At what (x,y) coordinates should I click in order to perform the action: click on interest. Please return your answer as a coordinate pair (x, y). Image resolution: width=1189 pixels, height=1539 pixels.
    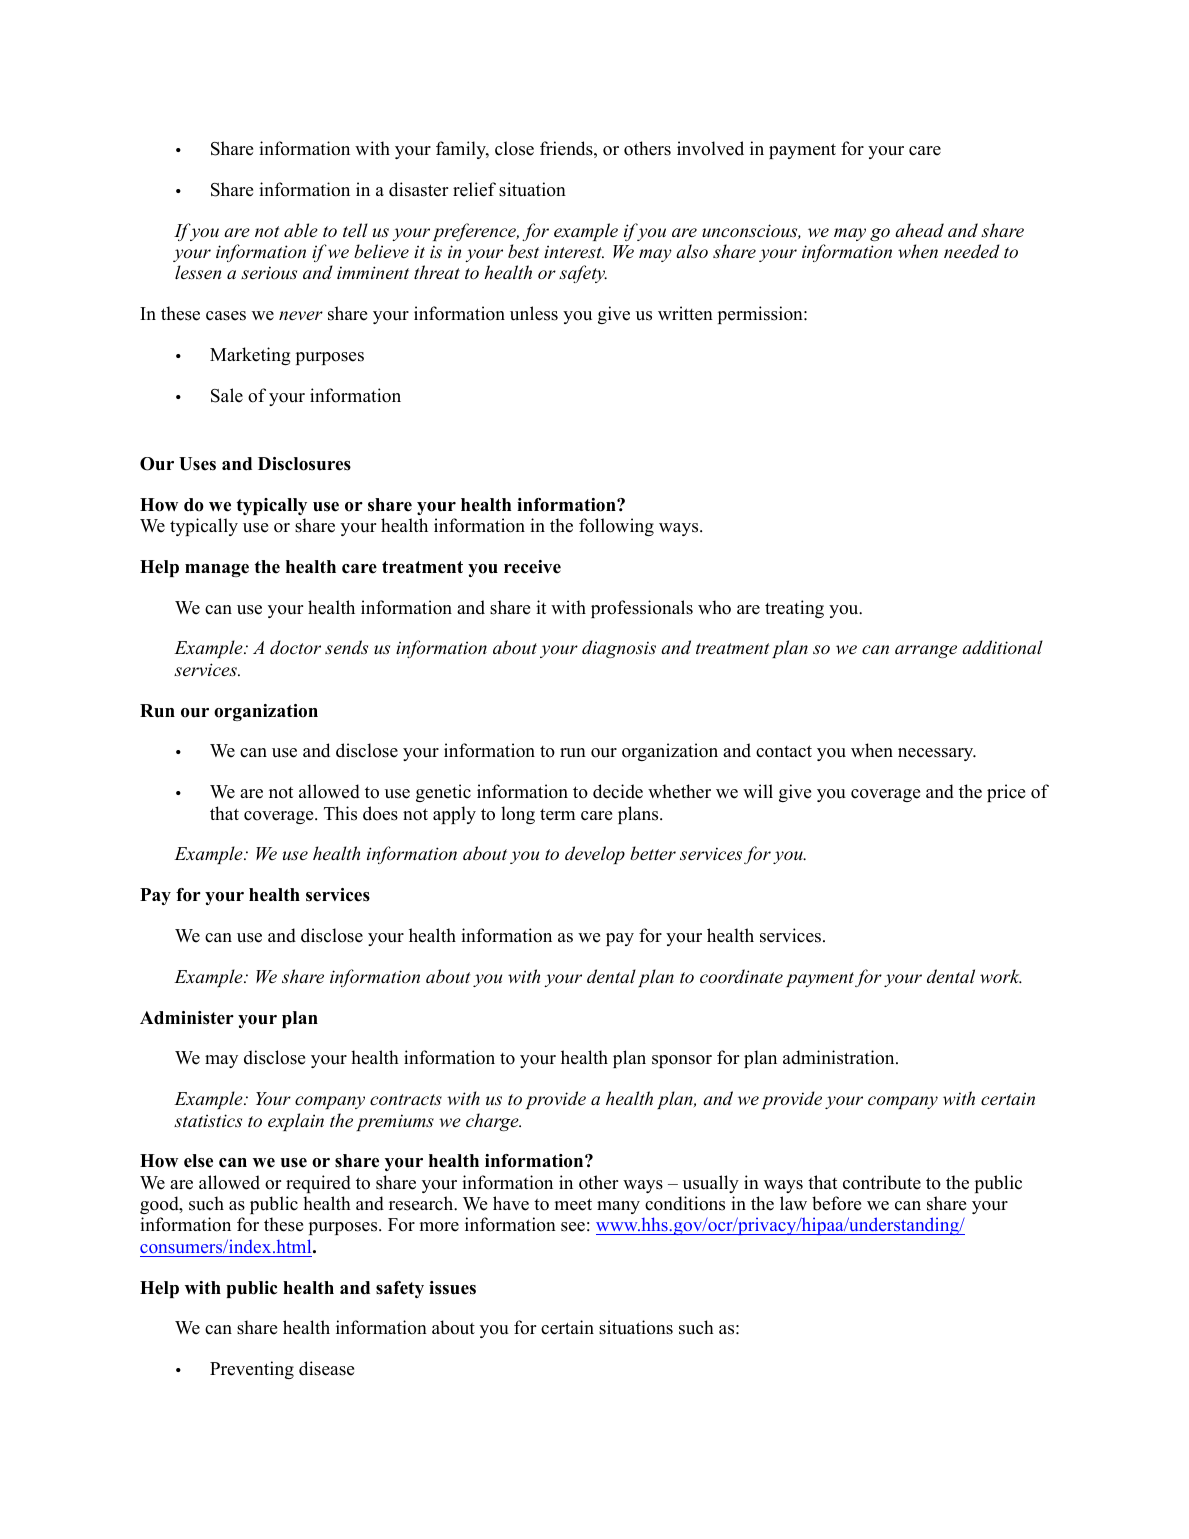
    Looking at the image, I should click on (574, 251).
